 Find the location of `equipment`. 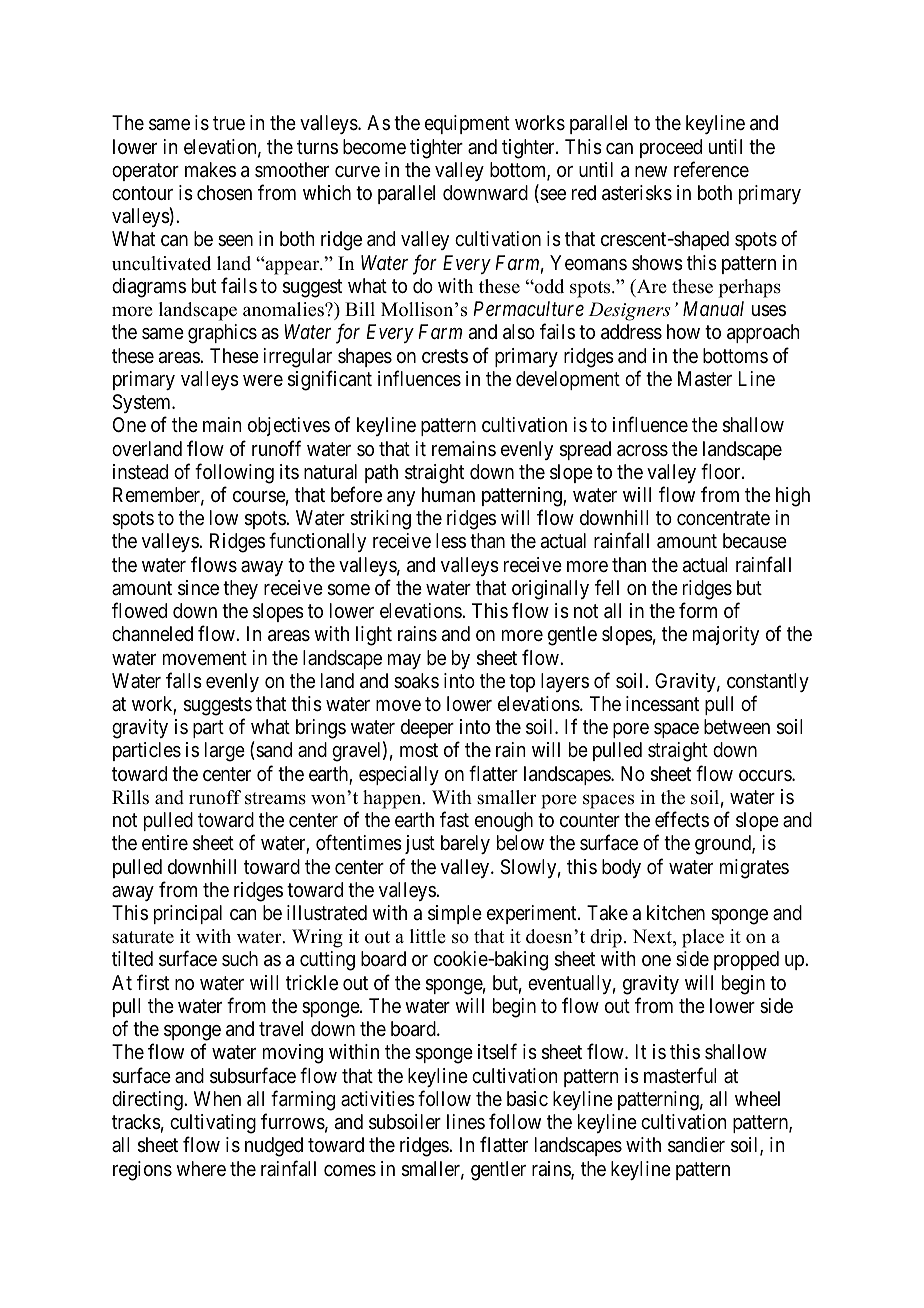

equipment is located at coordinates (467, 124).
